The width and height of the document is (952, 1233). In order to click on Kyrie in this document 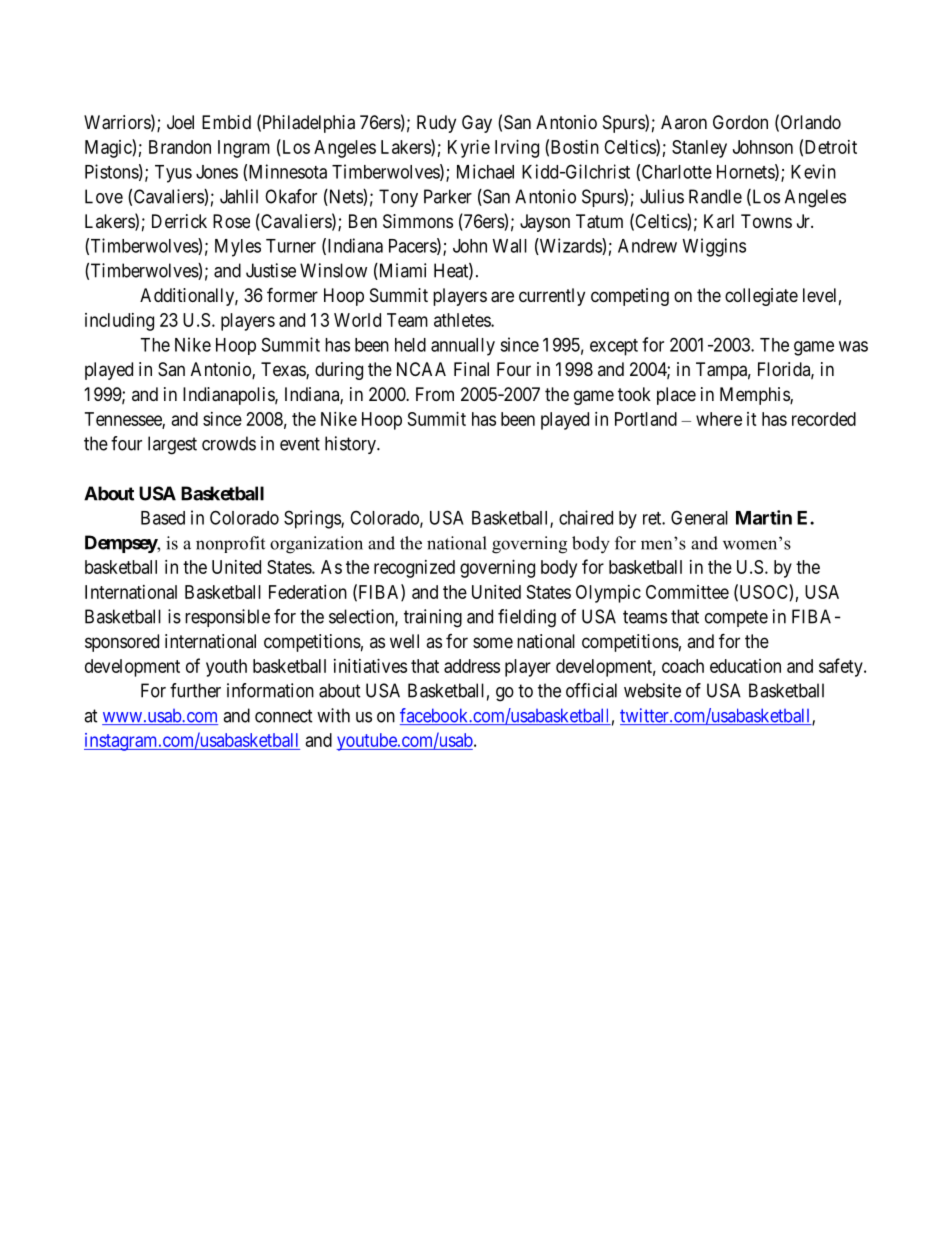, I will do `click(469, 149)`.
